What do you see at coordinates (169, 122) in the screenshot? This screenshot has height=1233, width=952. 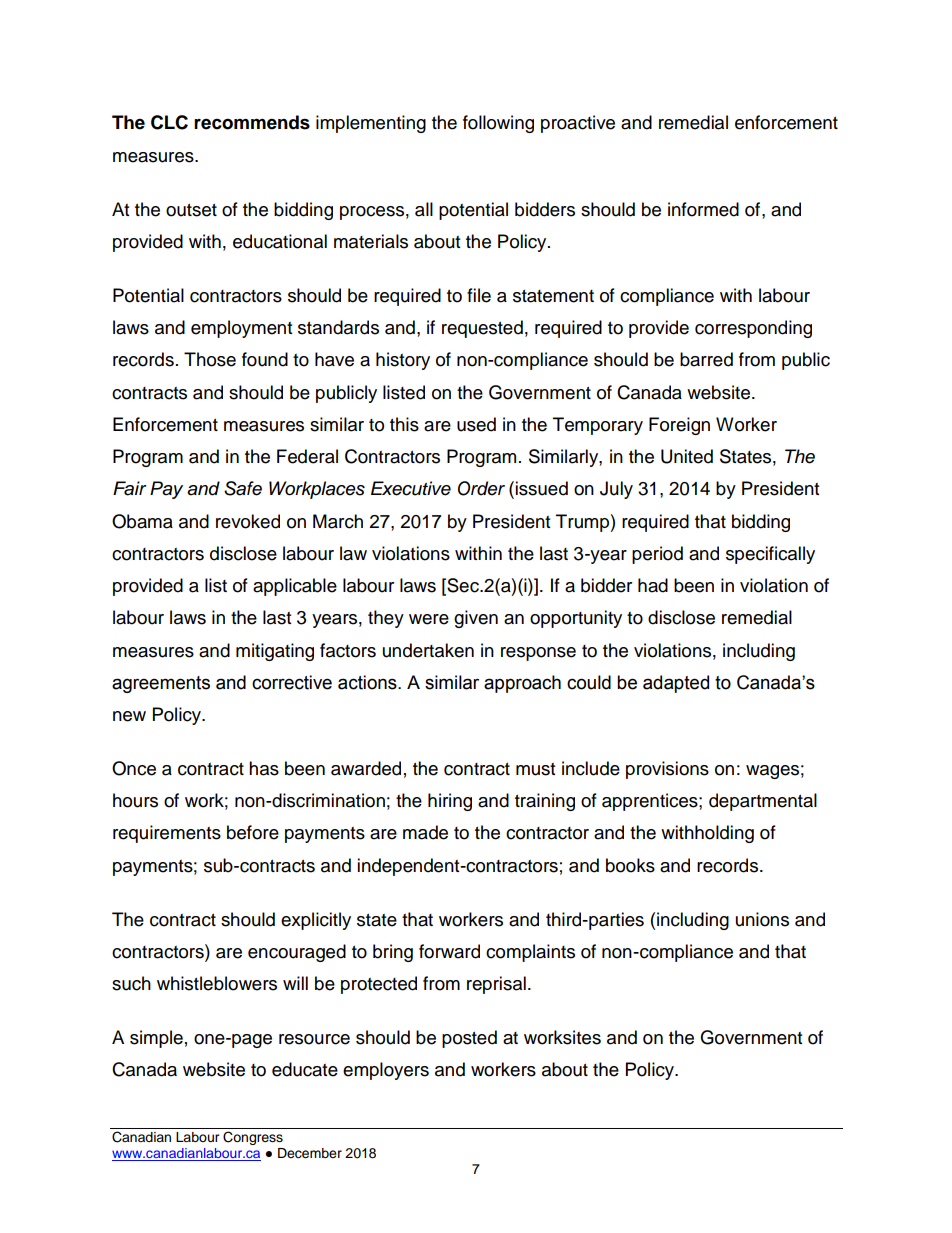 I see `CLC` at bounding box center [169, 122].
